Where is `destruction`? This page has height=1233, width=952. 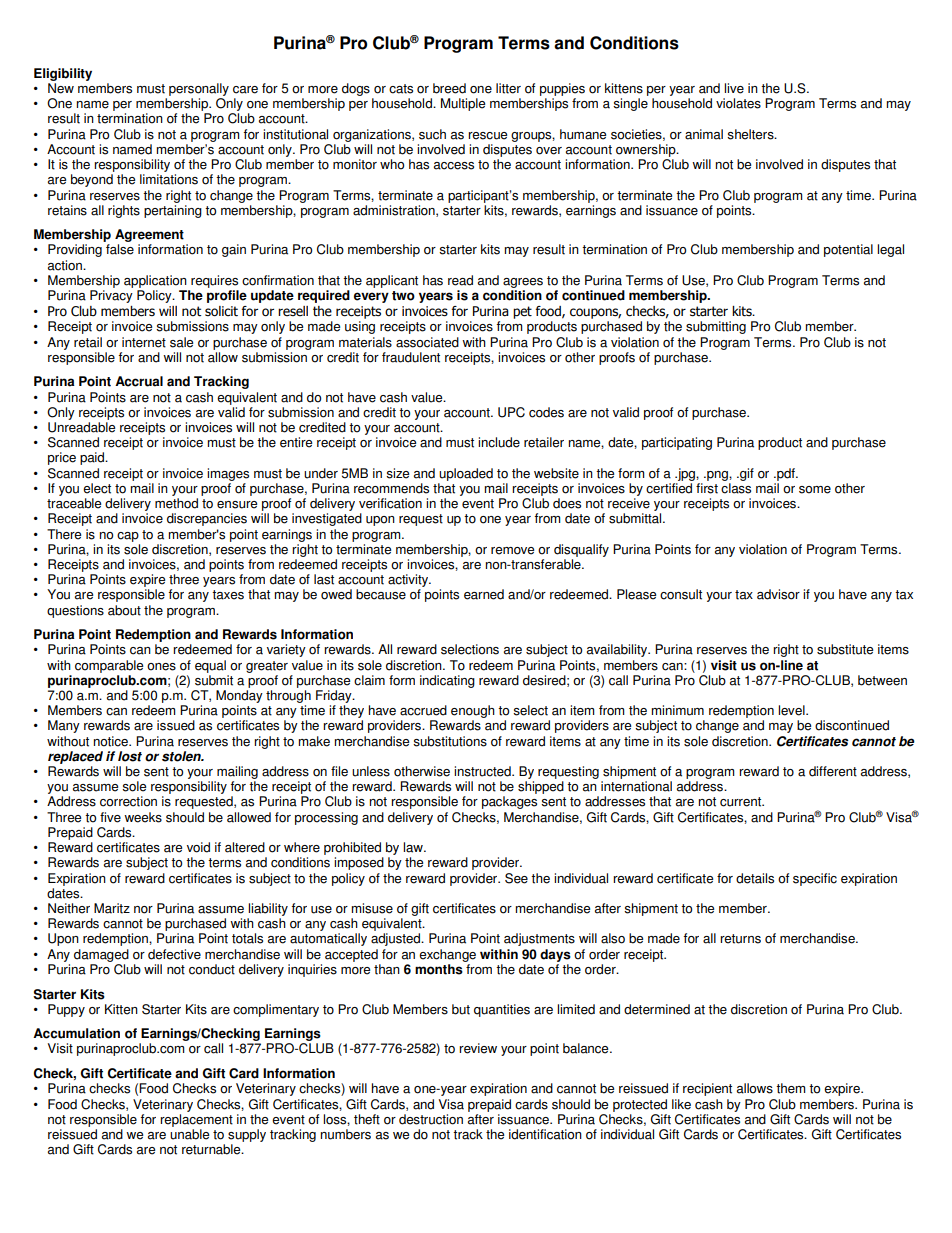 destruction is located at coordinates (431, 1119).
